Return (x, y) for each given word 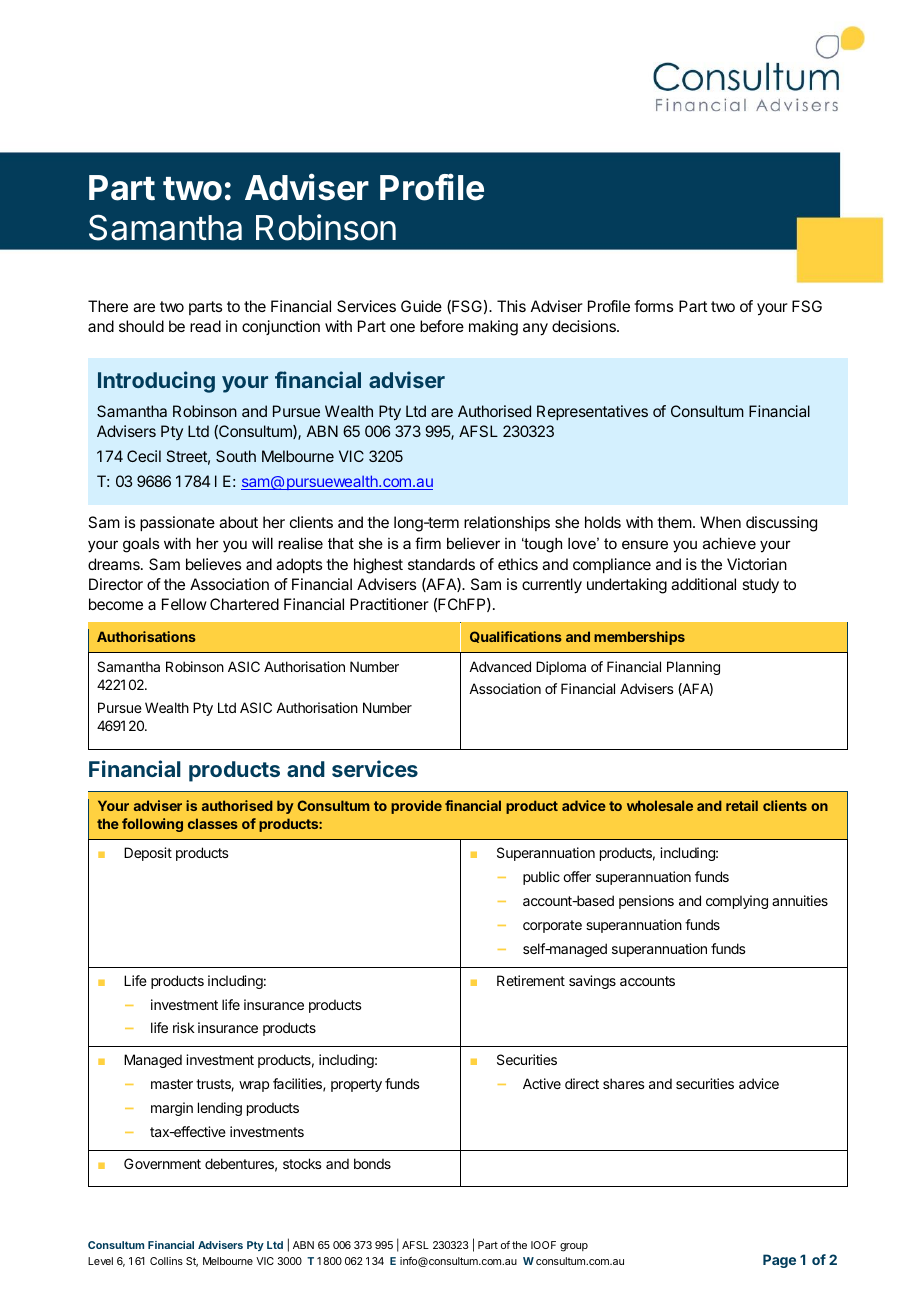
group (574, 1247)
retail (742, 805)
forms (653, 306)
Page (779, 1261)
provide (416, 807)
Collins (166, 1261)
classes (213, 823)
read (205, 326)
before (442, 326)
